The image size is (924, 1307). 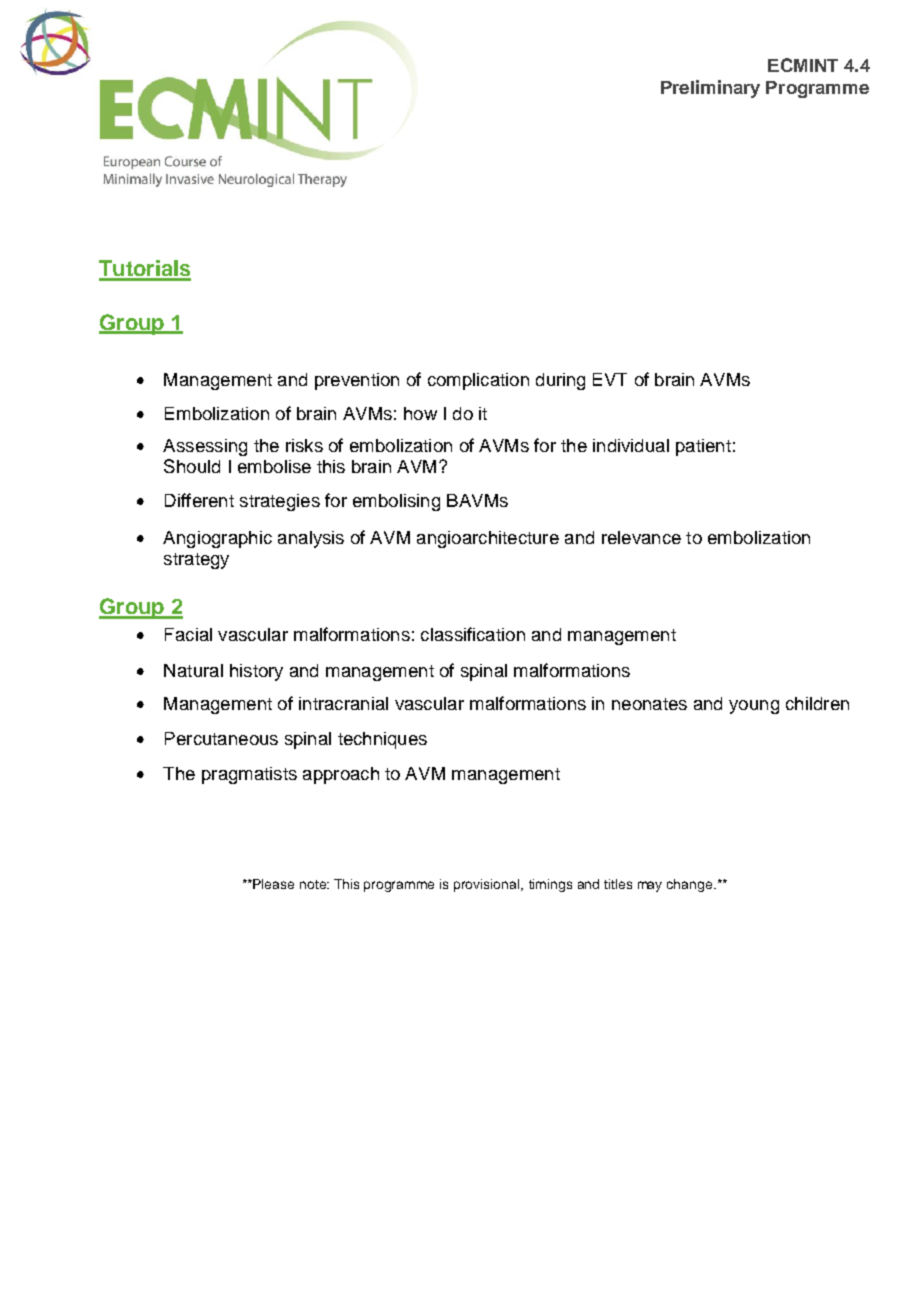 I want to click on Please, so click(x=272, y=884).
